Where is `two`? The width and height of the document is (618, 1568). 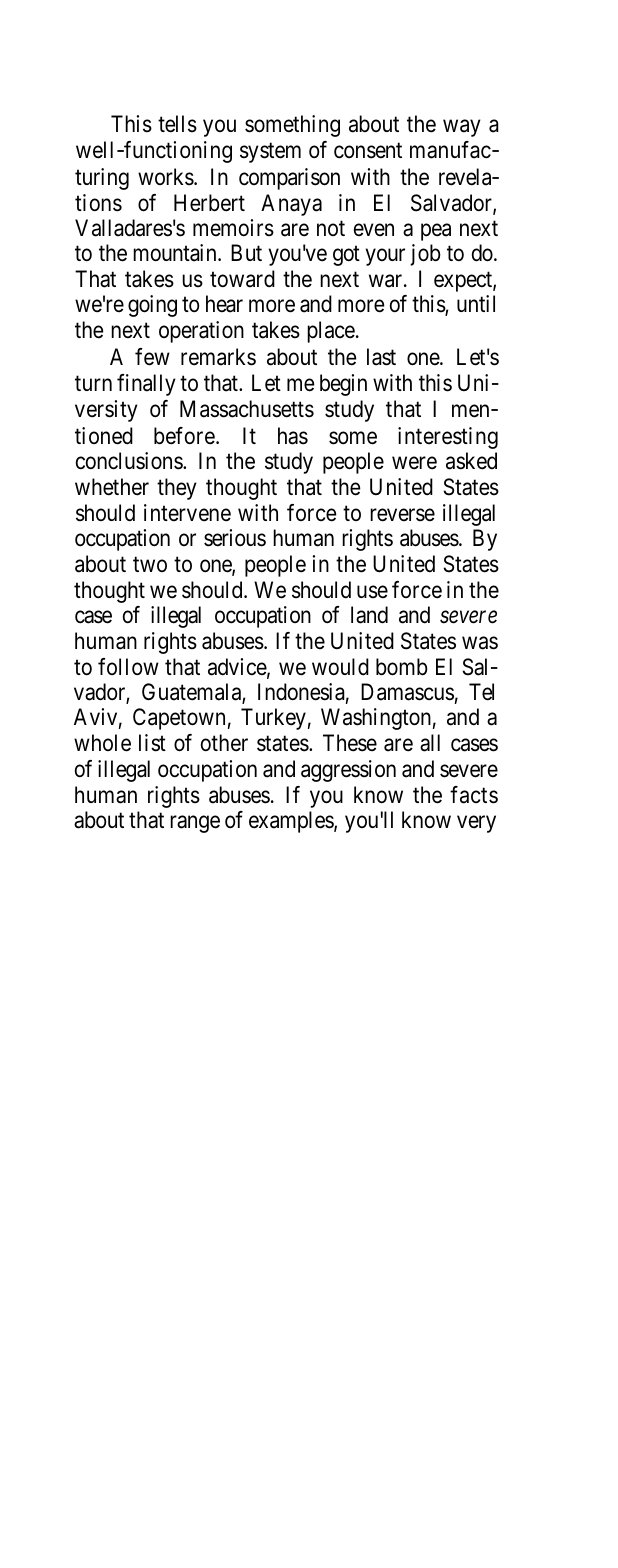 two is located at coordinates (150, 564).
